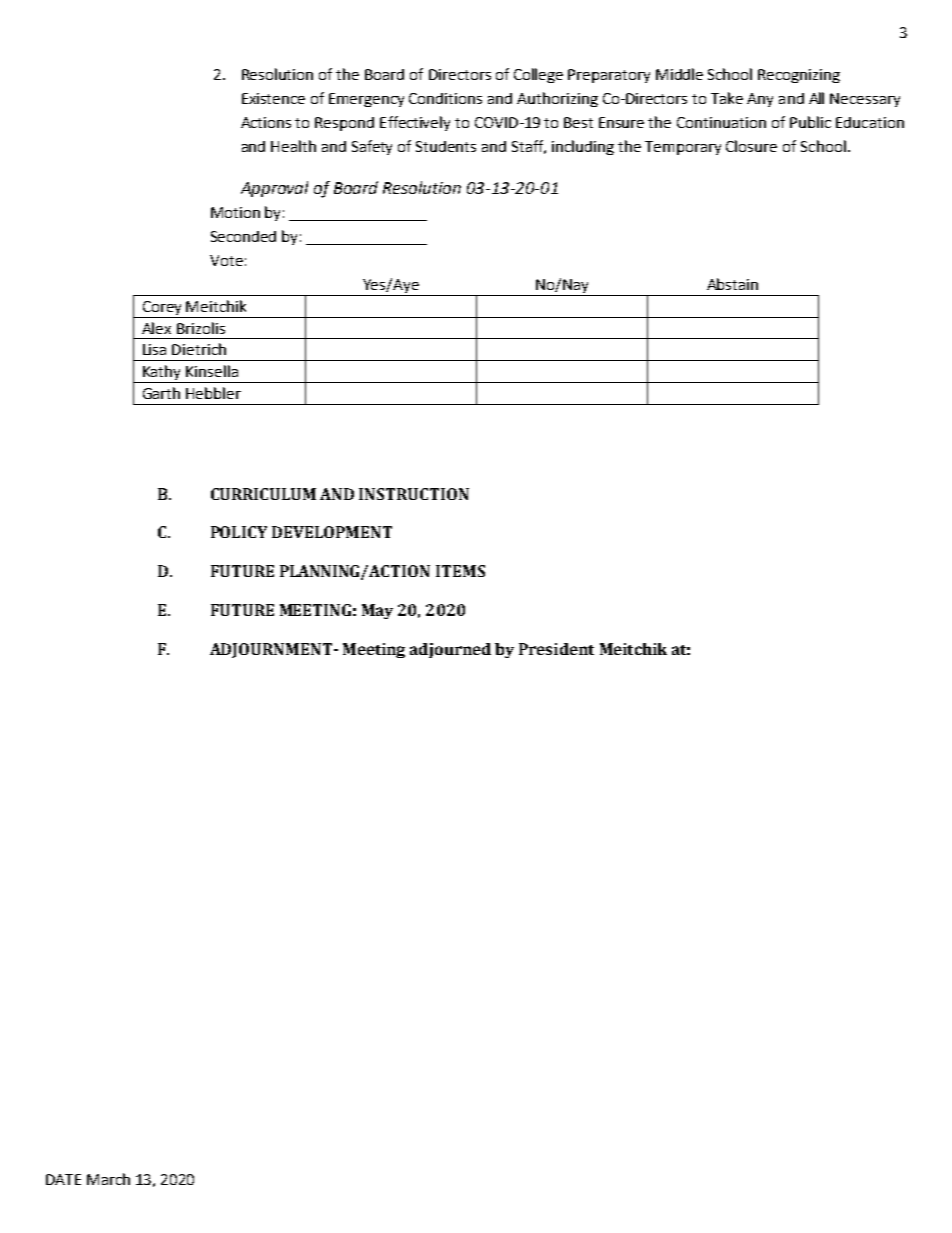 This screenshot has width=952, height=1233. What do you see at coordinates (63, 1179) in the screenshot?
I see `DATE` at bounding box center [63, 1179].
